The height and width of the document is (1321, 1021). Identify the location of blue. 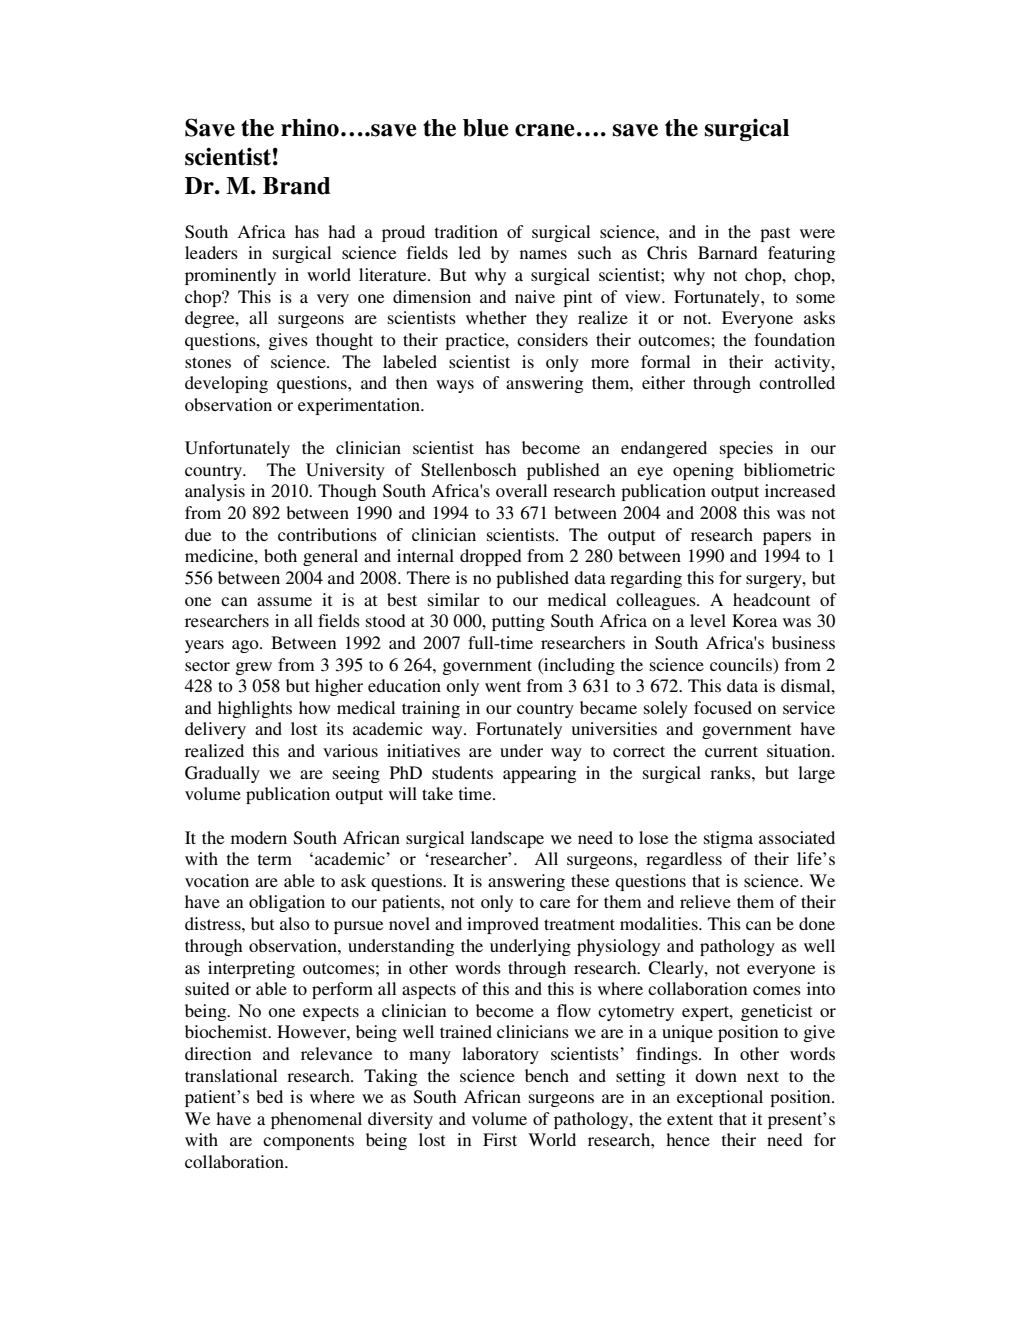
(486, 128).
